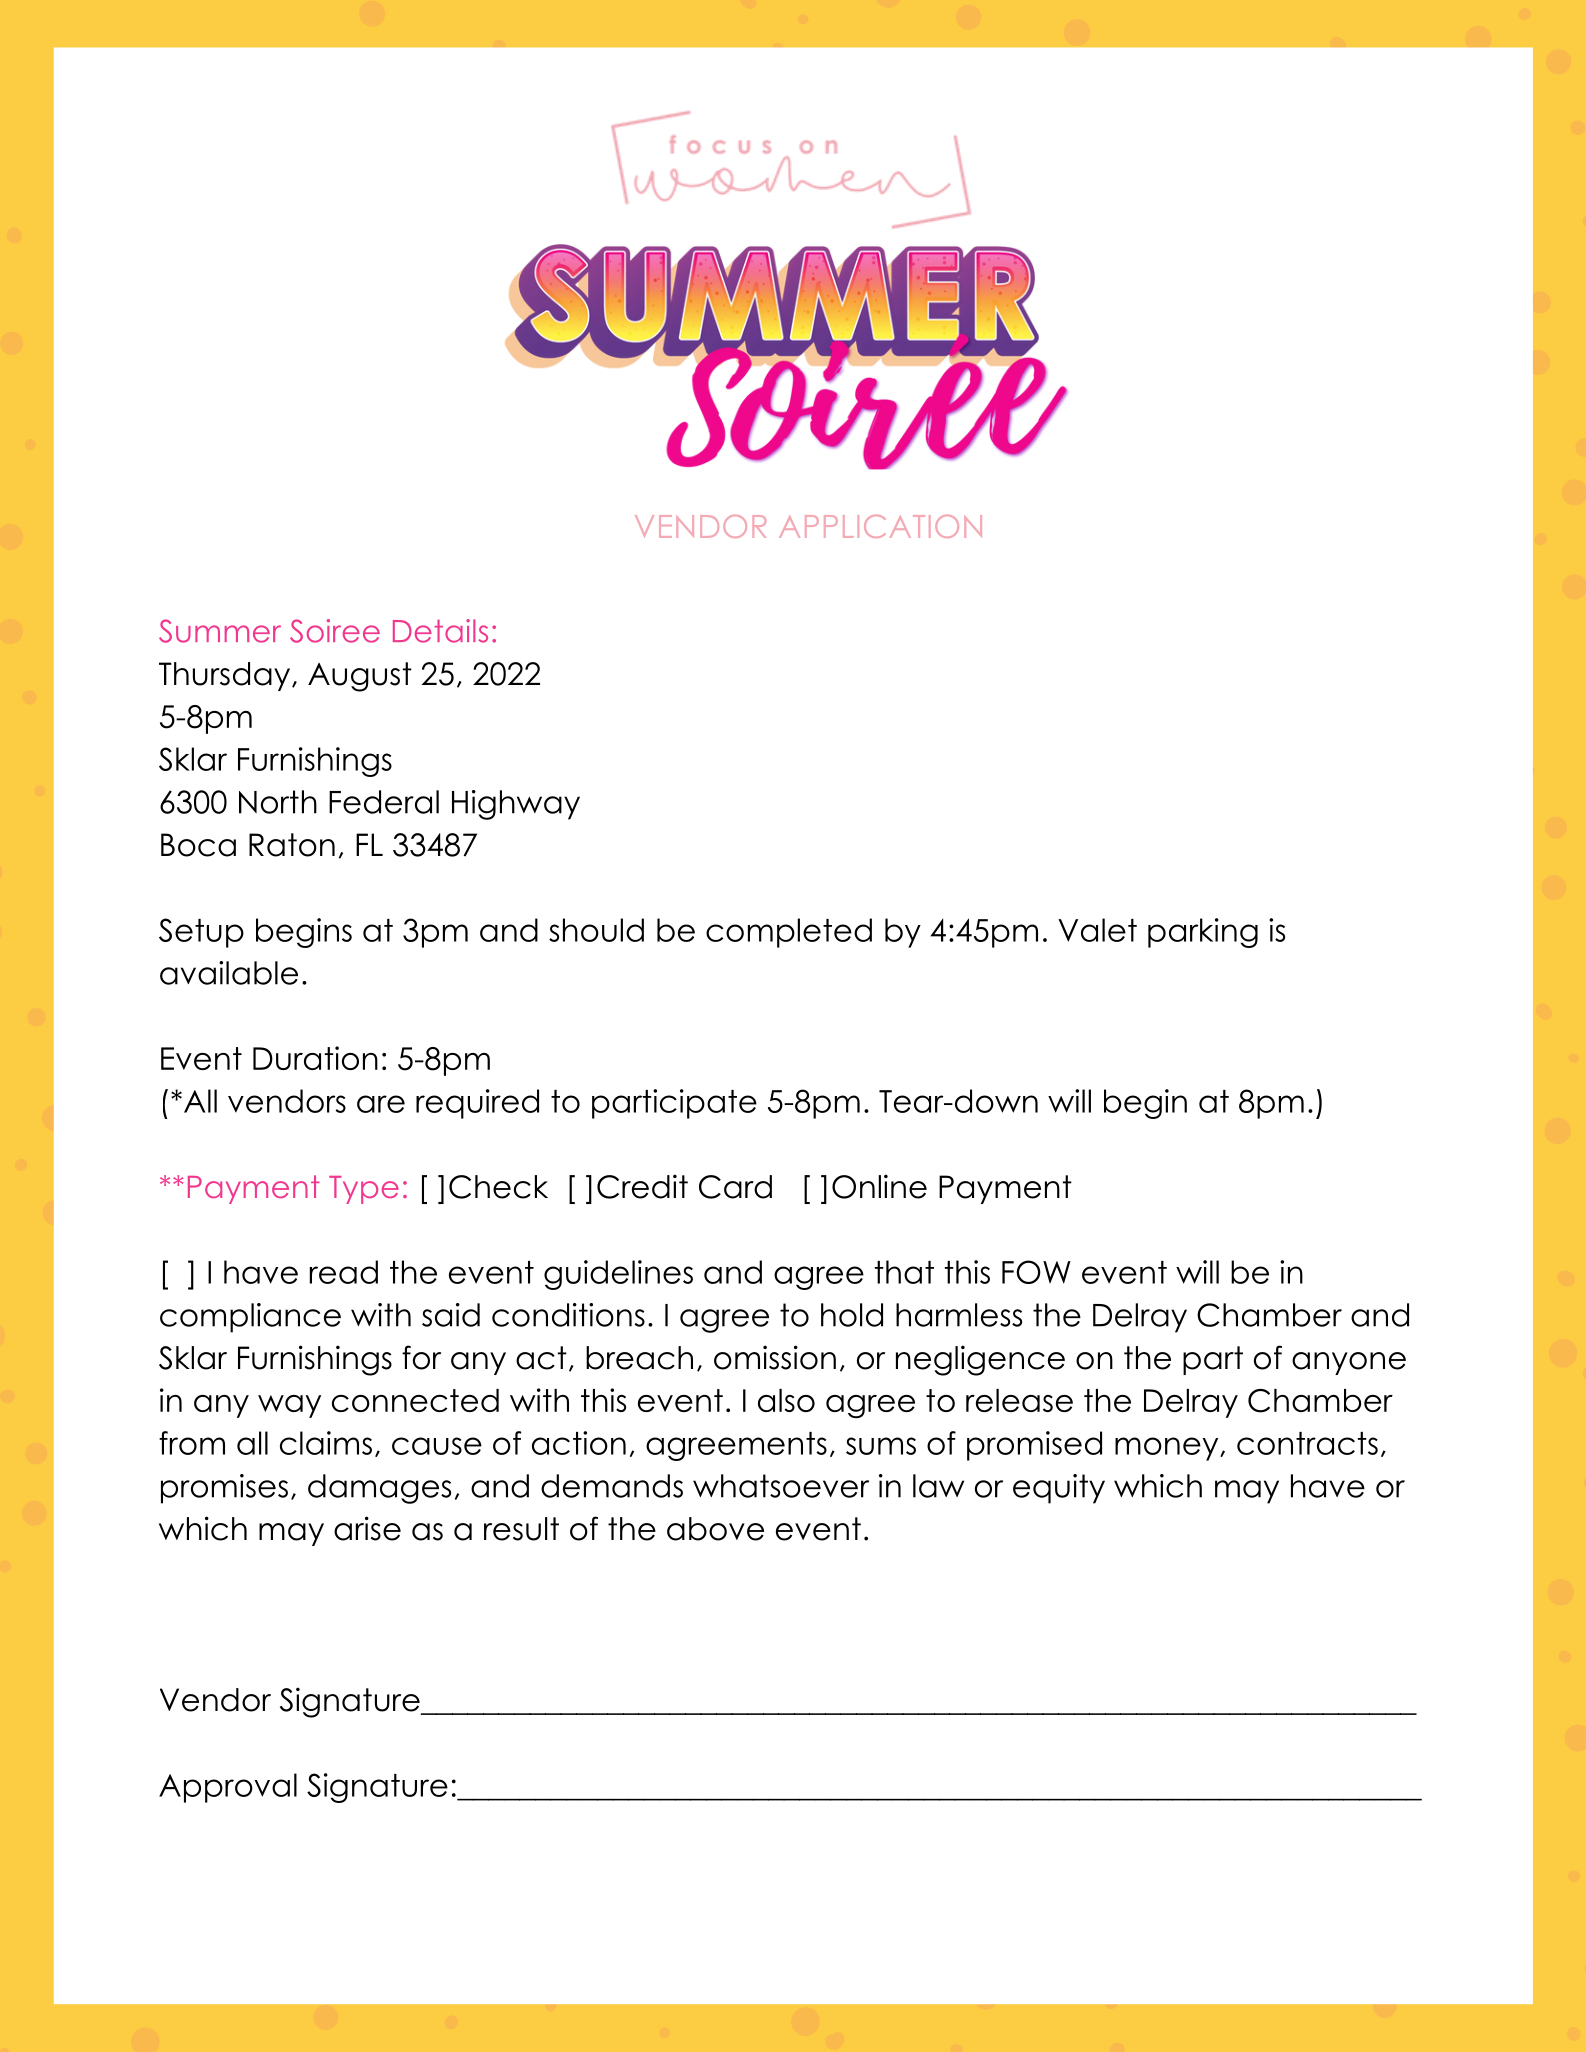  Describe the element at coordinates (228, 1788) in the screenshot. I see `Approval` at that location.
